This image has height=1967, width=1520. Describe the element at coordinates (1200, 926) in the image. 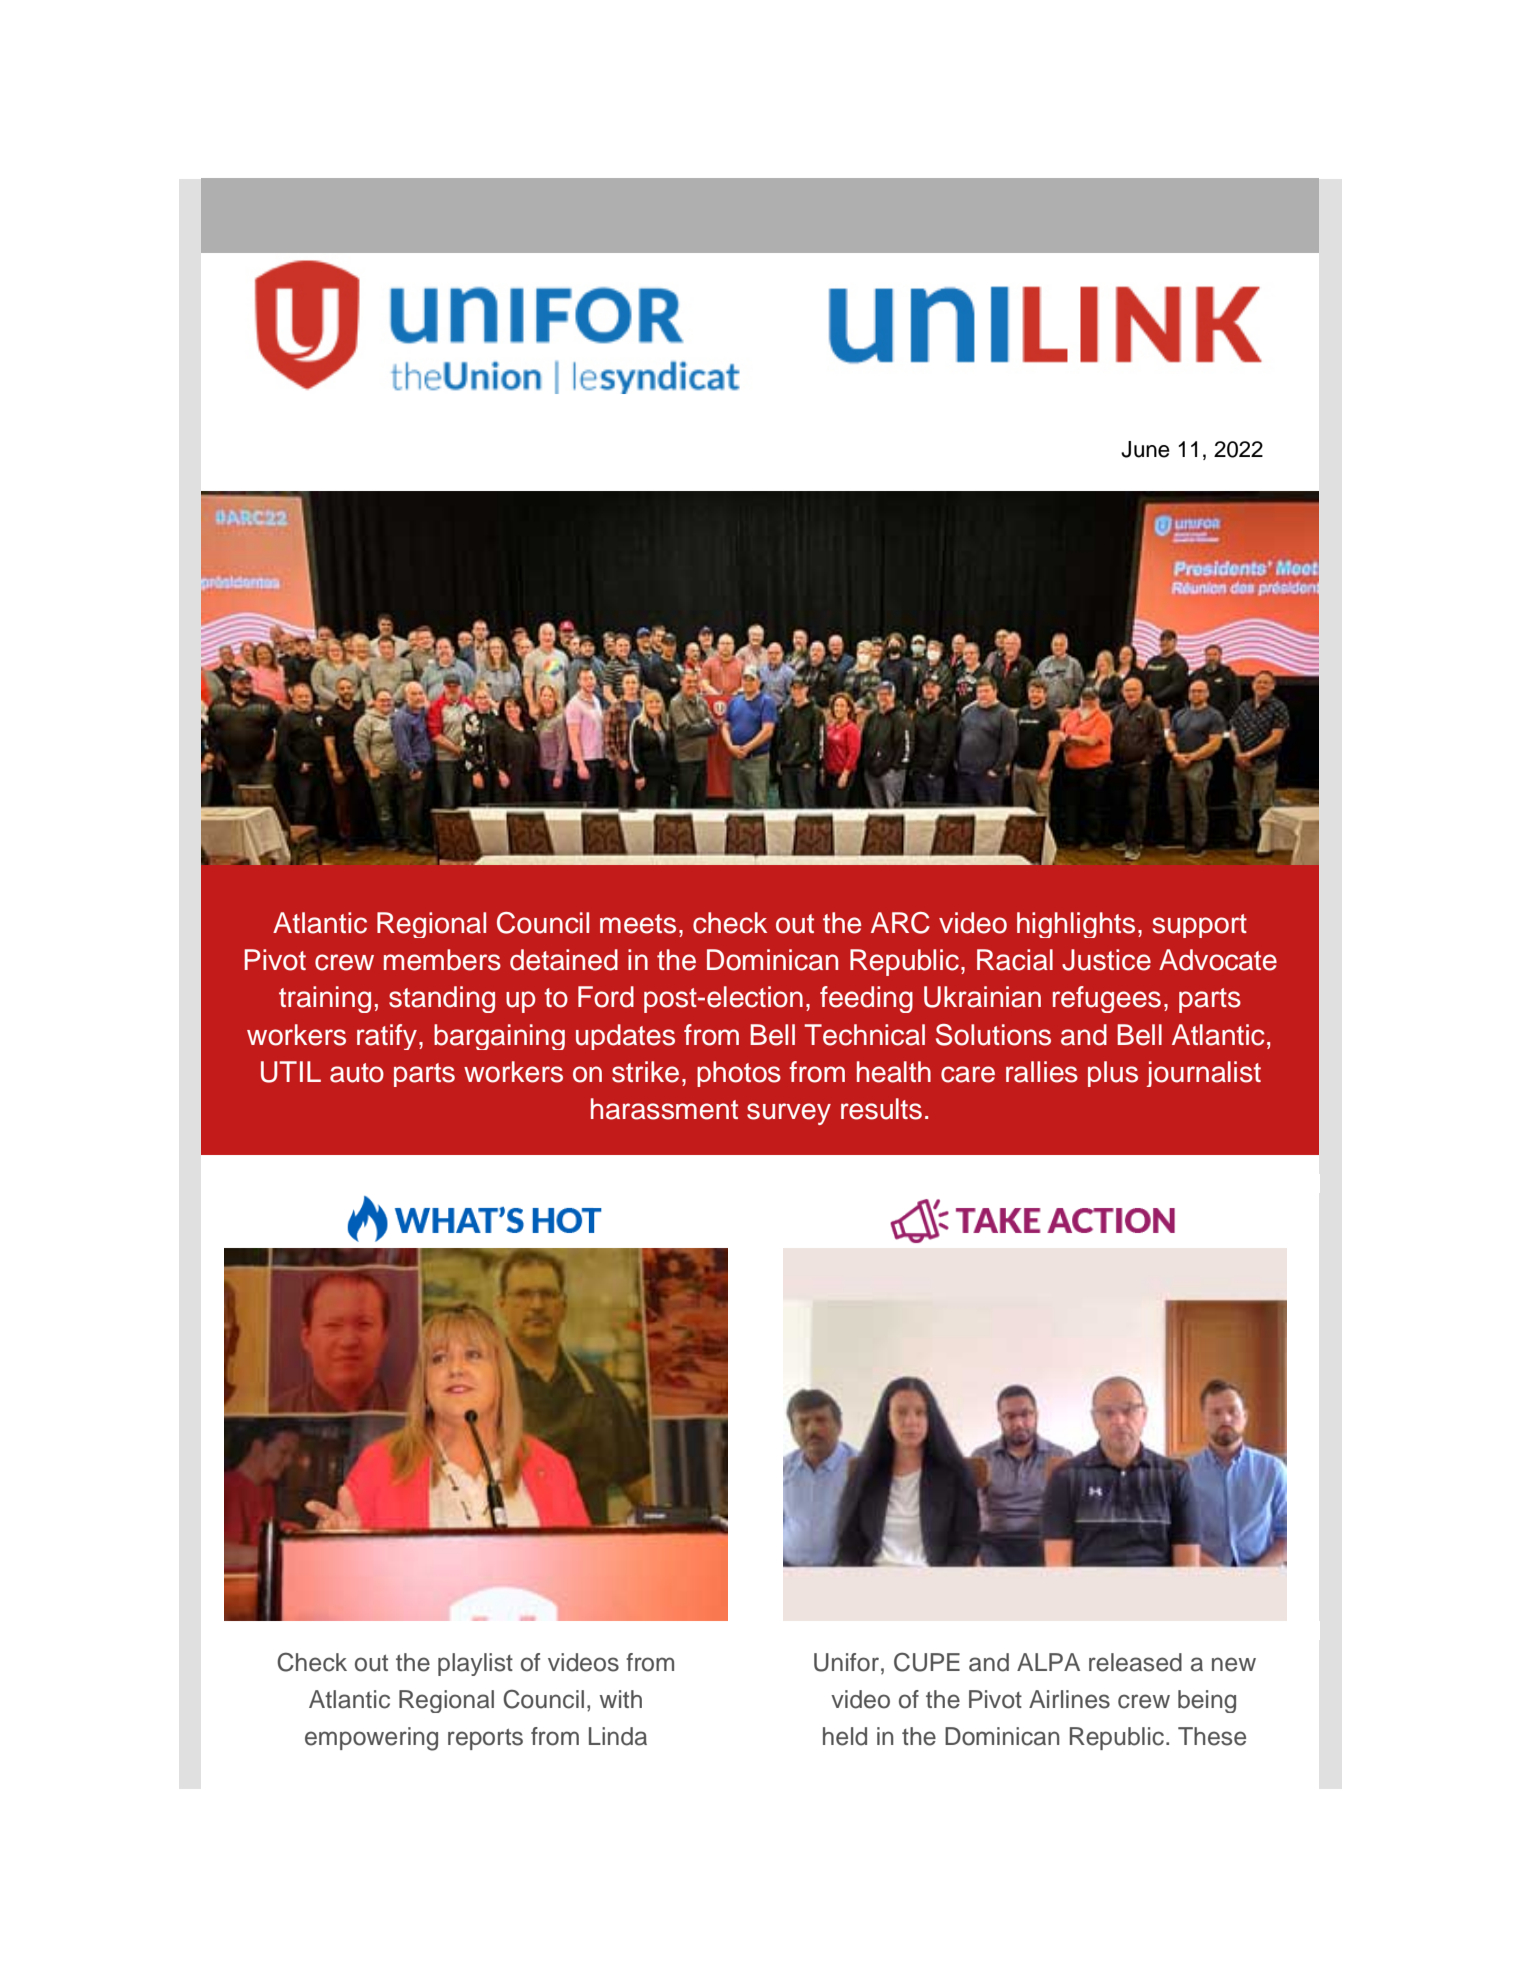

I see `support` at that location.
